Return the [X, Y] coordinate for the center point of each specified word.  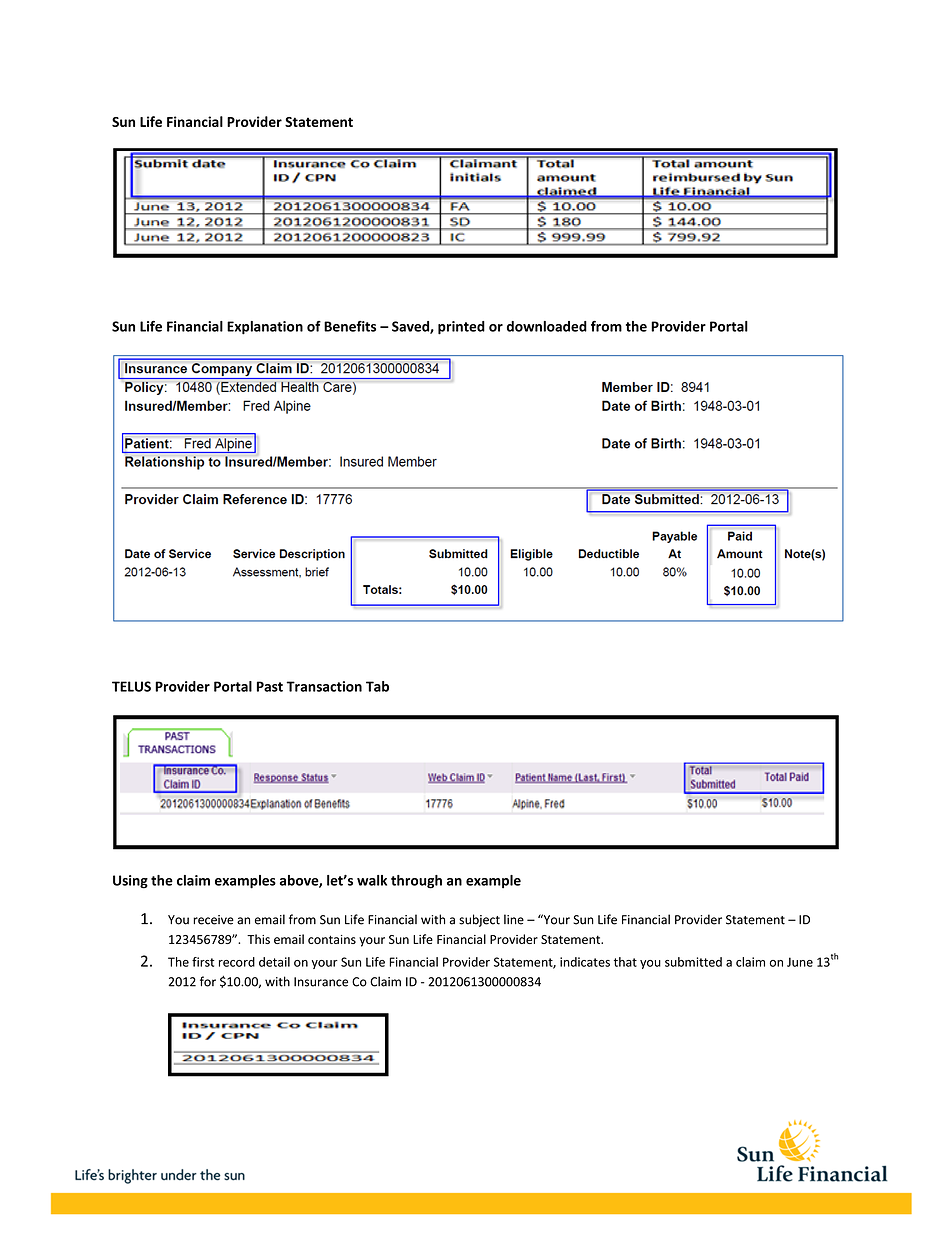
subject [479, 920]
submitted [693, 962]
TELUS [131, 686]
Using [130, 882]
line [514, 919]
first [203, 962]
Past [270, 686]
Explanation [265, 328]
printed [461, 328]
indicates [585, 962]
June [800, 962]
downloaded [547, 326]
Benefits [350, 326]
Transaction [324, 686]
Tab [377, 686]
